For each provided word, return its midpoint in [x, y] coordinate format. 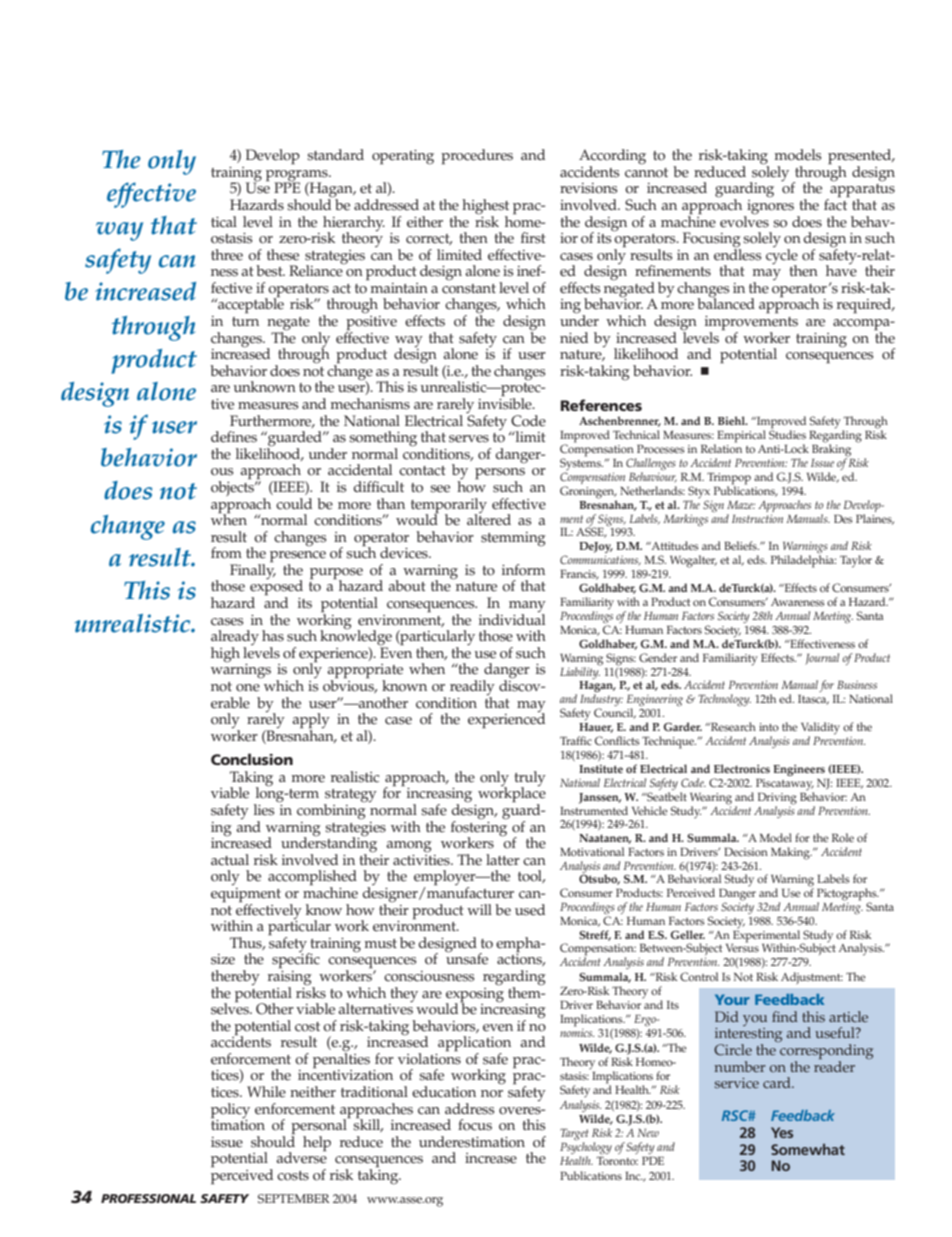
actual [230, 860]
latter [503, 860]
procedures [477, 157]
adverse [301, 1157]
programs [298, 176]
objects [233, 487]
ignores [769, 207]
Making [791, 853]
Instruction [757, 518]
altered [489, 519]
